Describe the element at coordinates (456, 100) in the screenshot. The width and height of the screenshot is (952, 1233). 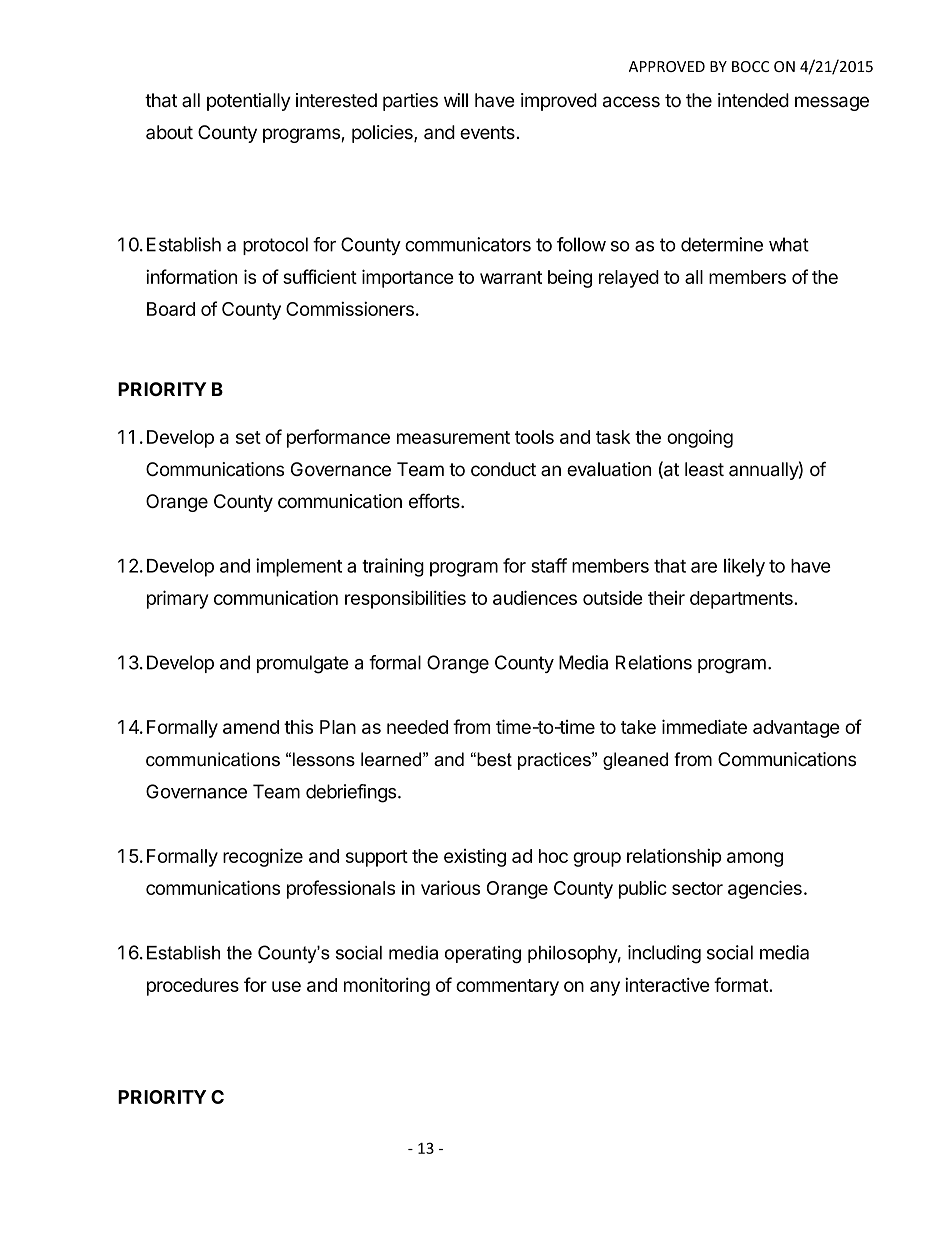
I see `will` at that location.
